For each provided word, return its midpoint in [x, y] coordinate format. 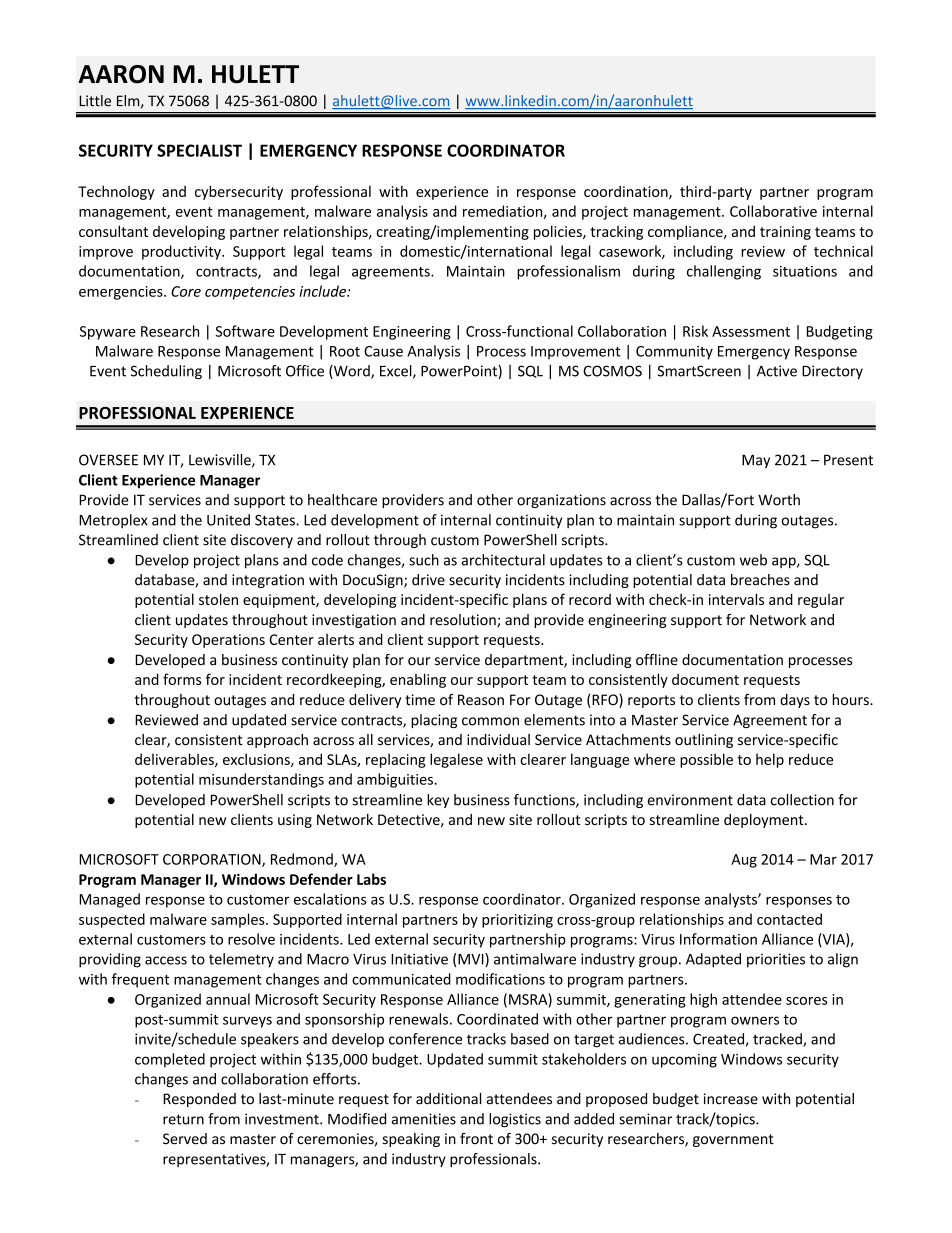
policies [559, 232]
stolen [218, 599]
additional [448, 1099]
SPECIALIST [199, 150]
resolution [464, 621]
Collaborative [773, 211]
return [183, 1119]
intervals [736, 599]
